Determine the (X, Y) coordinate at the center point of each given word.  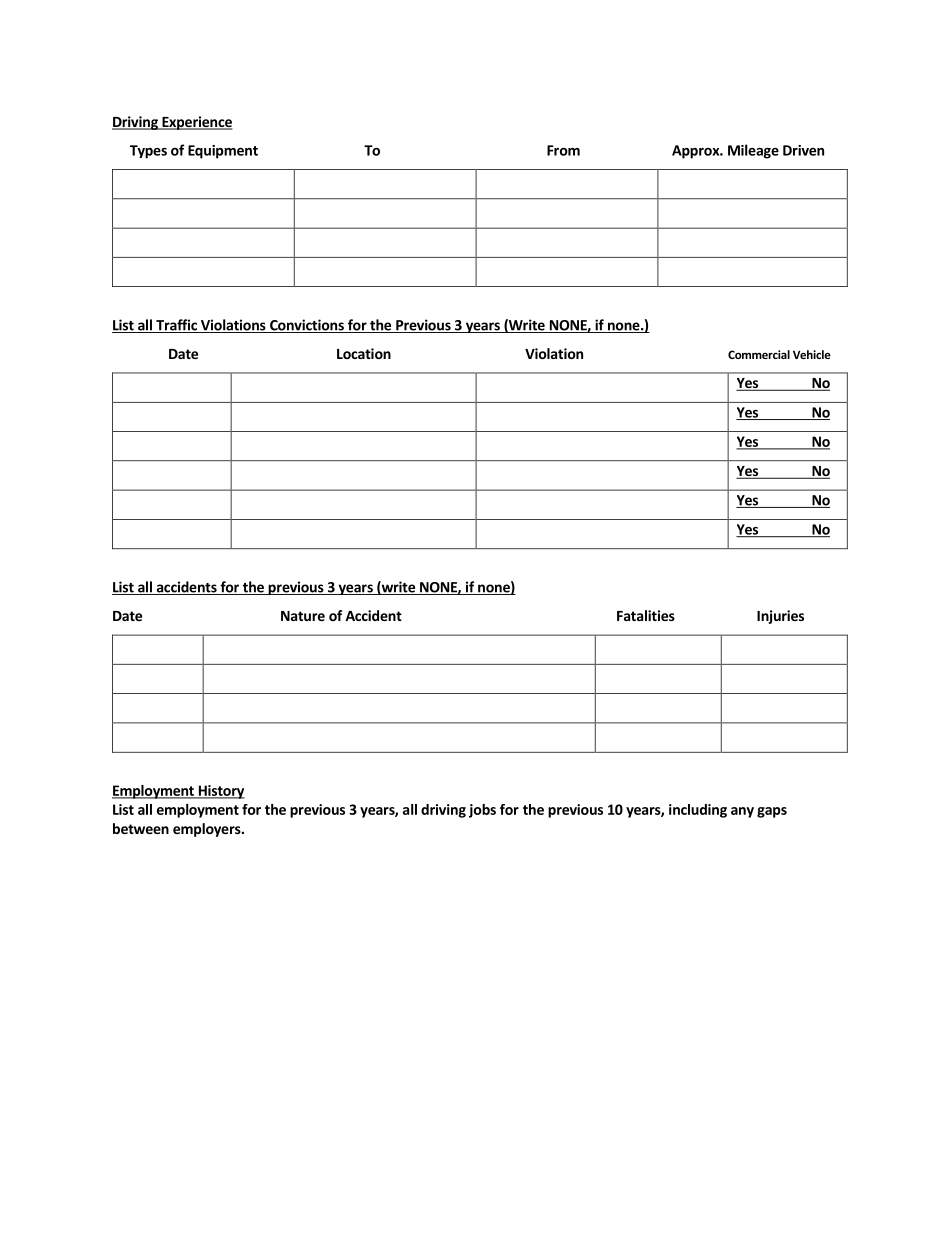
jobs (482, 811)
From (563, 150)
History (220, 792)
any (742, 812)
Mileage (753, 151)
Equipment (223, 152)
